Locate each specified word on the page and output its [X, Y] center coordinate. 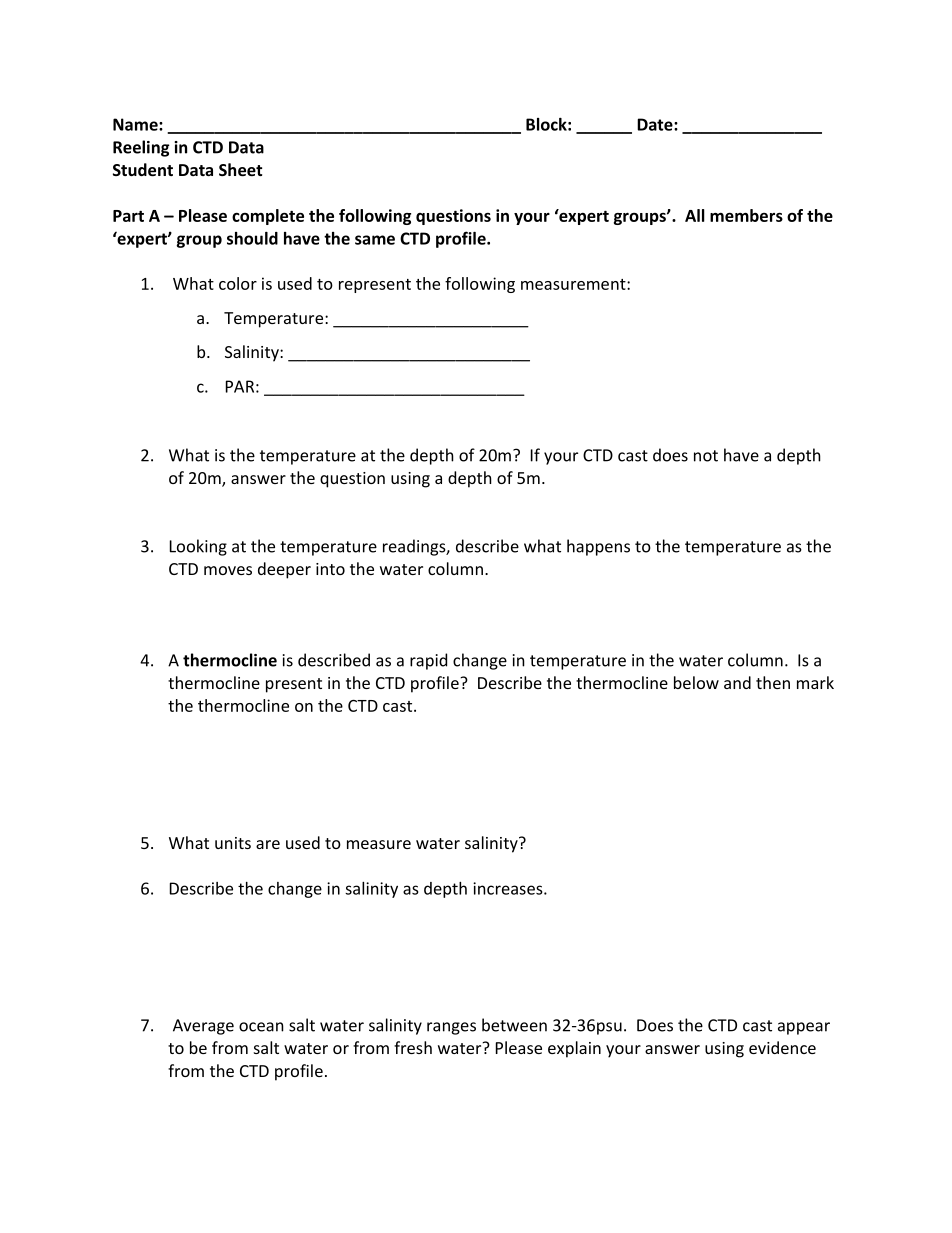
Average [203, 1027]
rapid [428, 661]
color [238, 283]
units [233, 843]
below [696, 682]
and [737, 682]
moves [228, 570]
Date [656, 124]
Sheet [240, 169]
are [268, 844]
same [375, 240]
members [746, 215]
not [706, 456]
